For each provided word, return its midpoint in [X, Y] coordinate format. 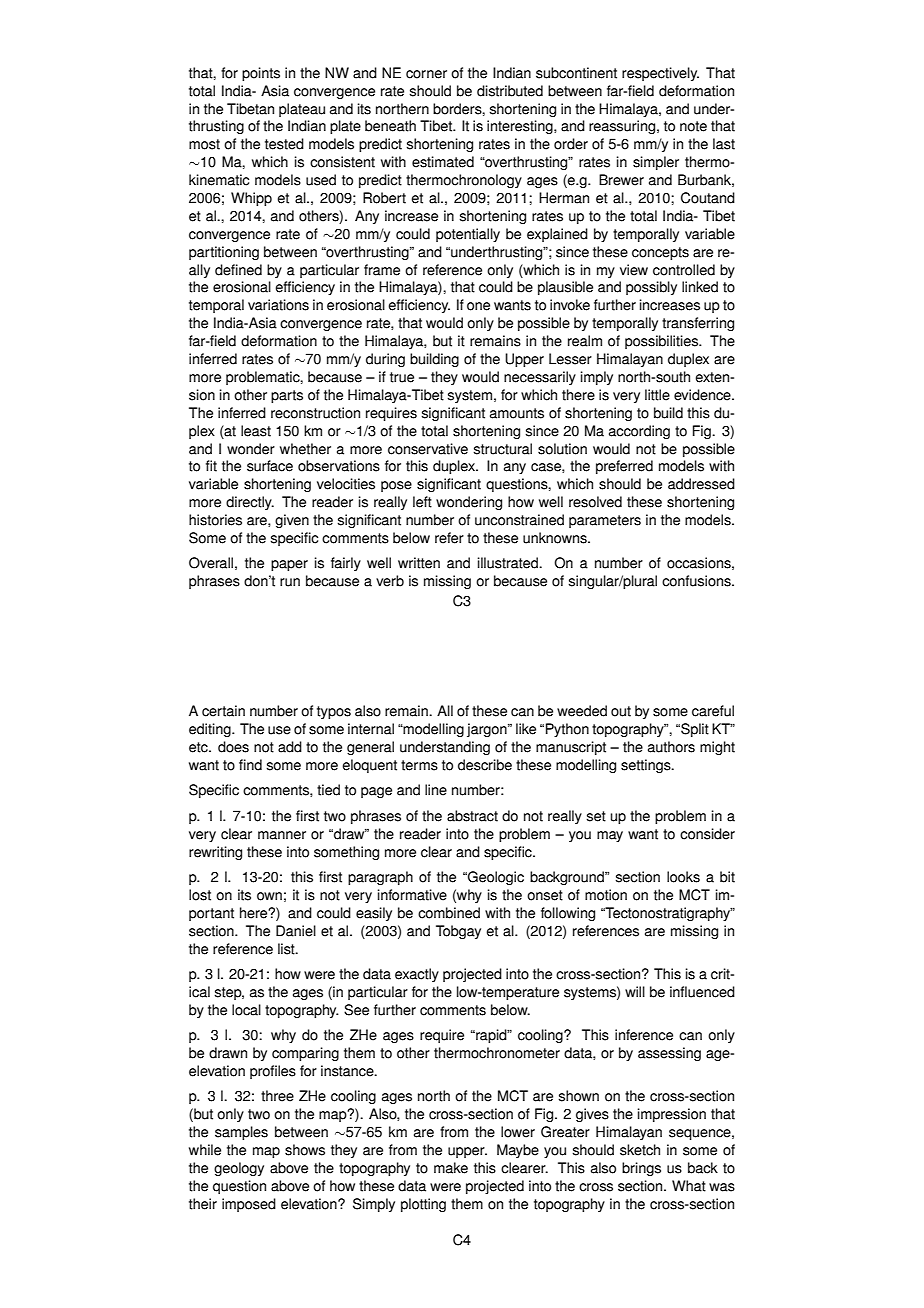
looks [683, 877]
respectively [660, 74]
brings [641, 1169]
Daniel [296, 931]
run [290, 582]
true [402, 377]
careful [713, 711]
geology [239, 1169]
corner [426, 74]
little [657, 395]
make [451, 1168]
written [419, 563]
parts [287, 396]
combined [449, 913]
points [261, 74]
